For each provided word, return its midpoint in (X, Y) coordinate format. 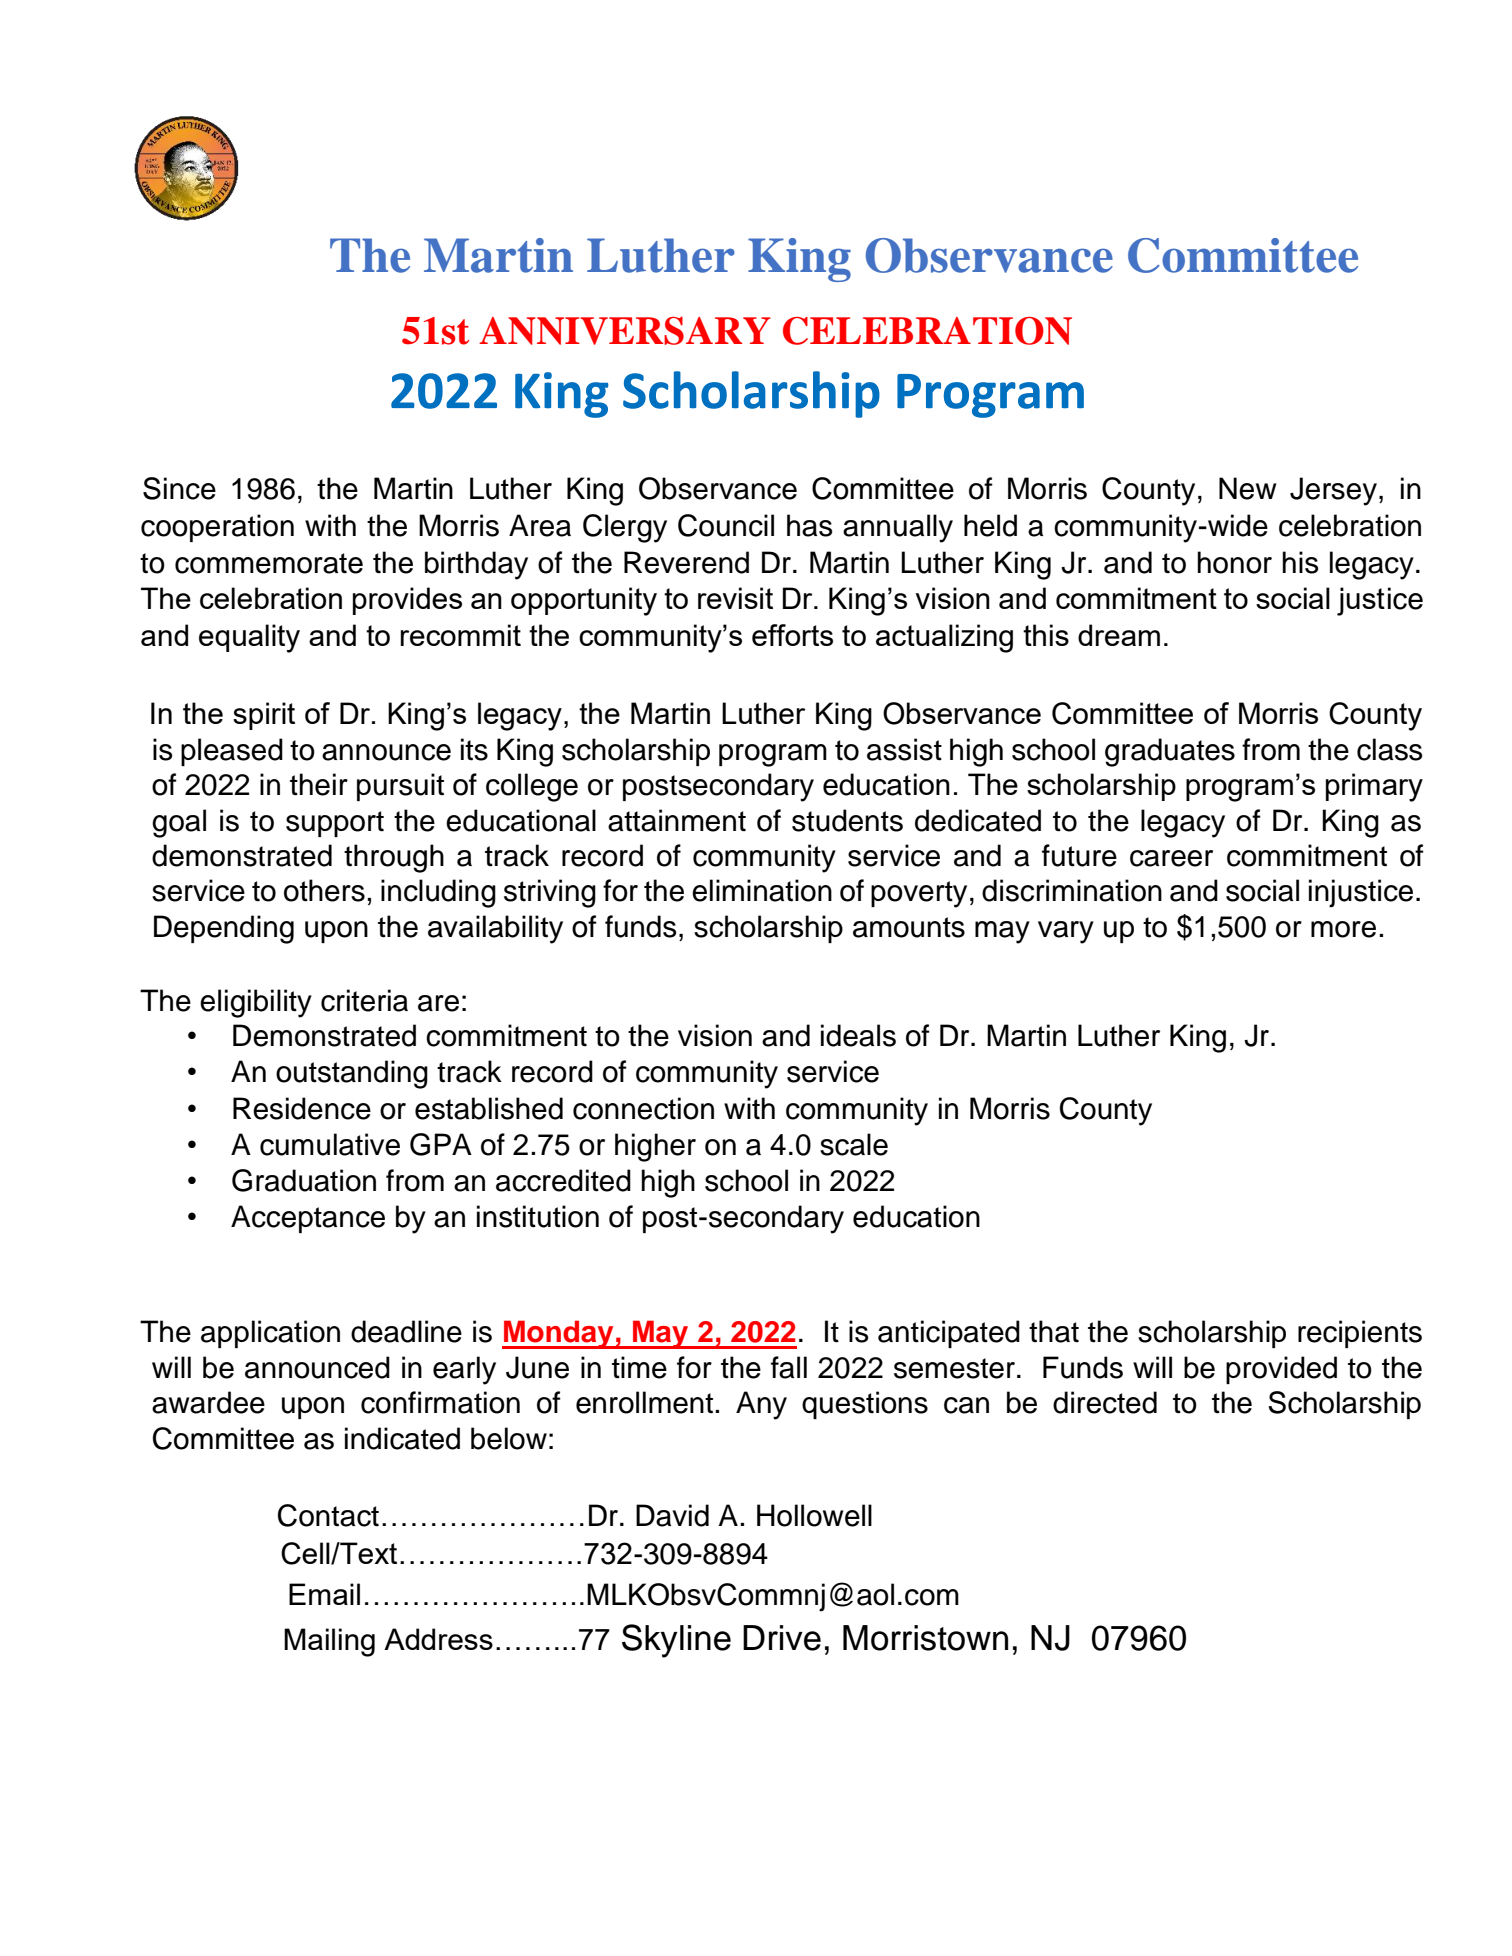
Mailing (329, 1642)
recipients (1360, 1334)
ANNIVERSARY (624, 331)
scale (854, 1144)
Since (179, 488)
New (1247, 488)
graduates (1170, 752)
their (319, 784)
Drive (782, 1638)
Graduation (304, 1180)
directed (1105, 1402)
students (847, 820)
